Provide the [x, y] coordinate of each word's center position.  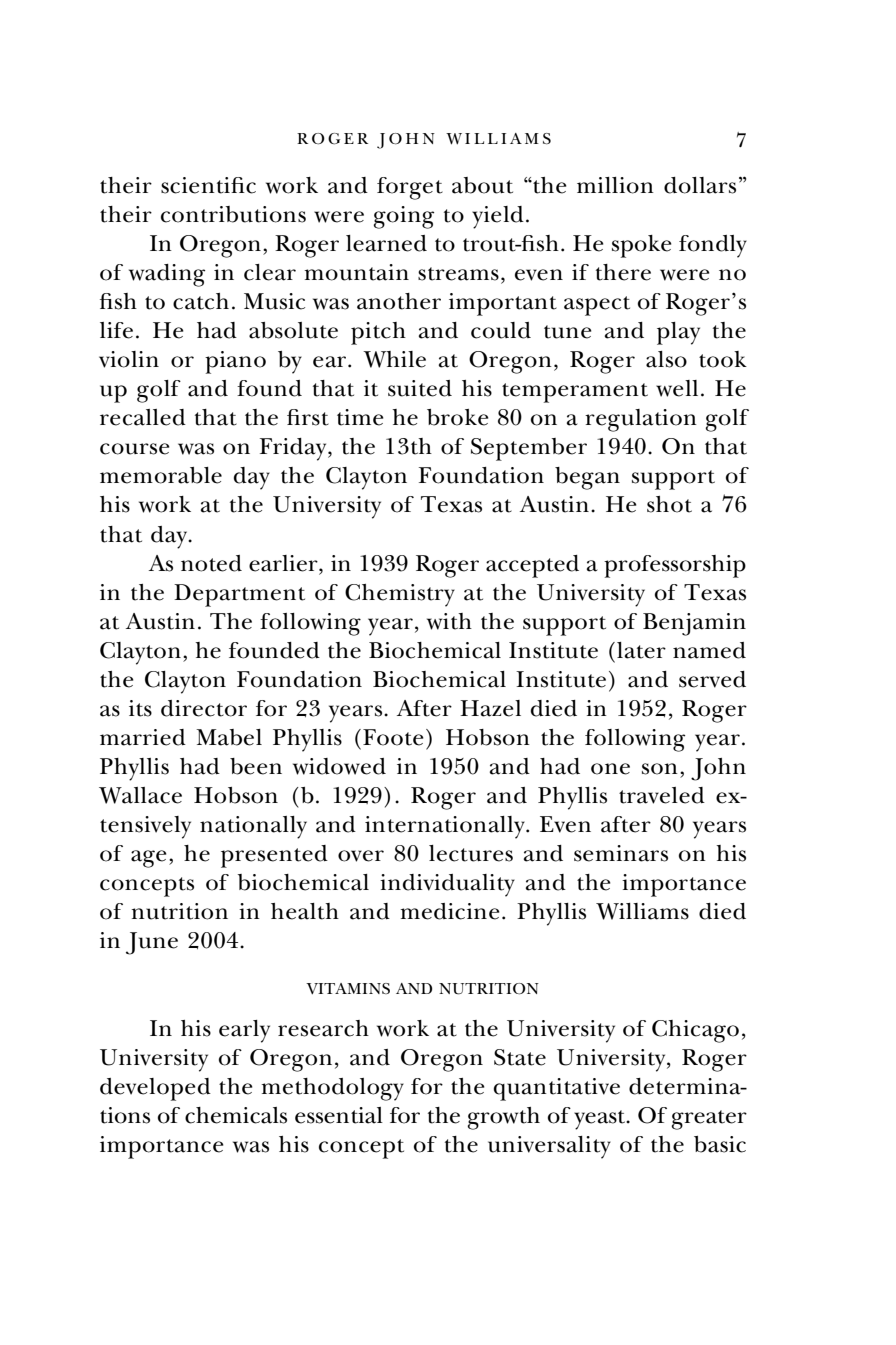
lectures [471, 853]
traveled [662, 795]
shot [669, 504]
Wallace [140, 795]
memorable [161, 475]
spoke [642, 246]
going [403, 217]
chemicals [236, 1115]
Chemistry [400, 595]
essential [339, 1115]
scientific [208, 185]
